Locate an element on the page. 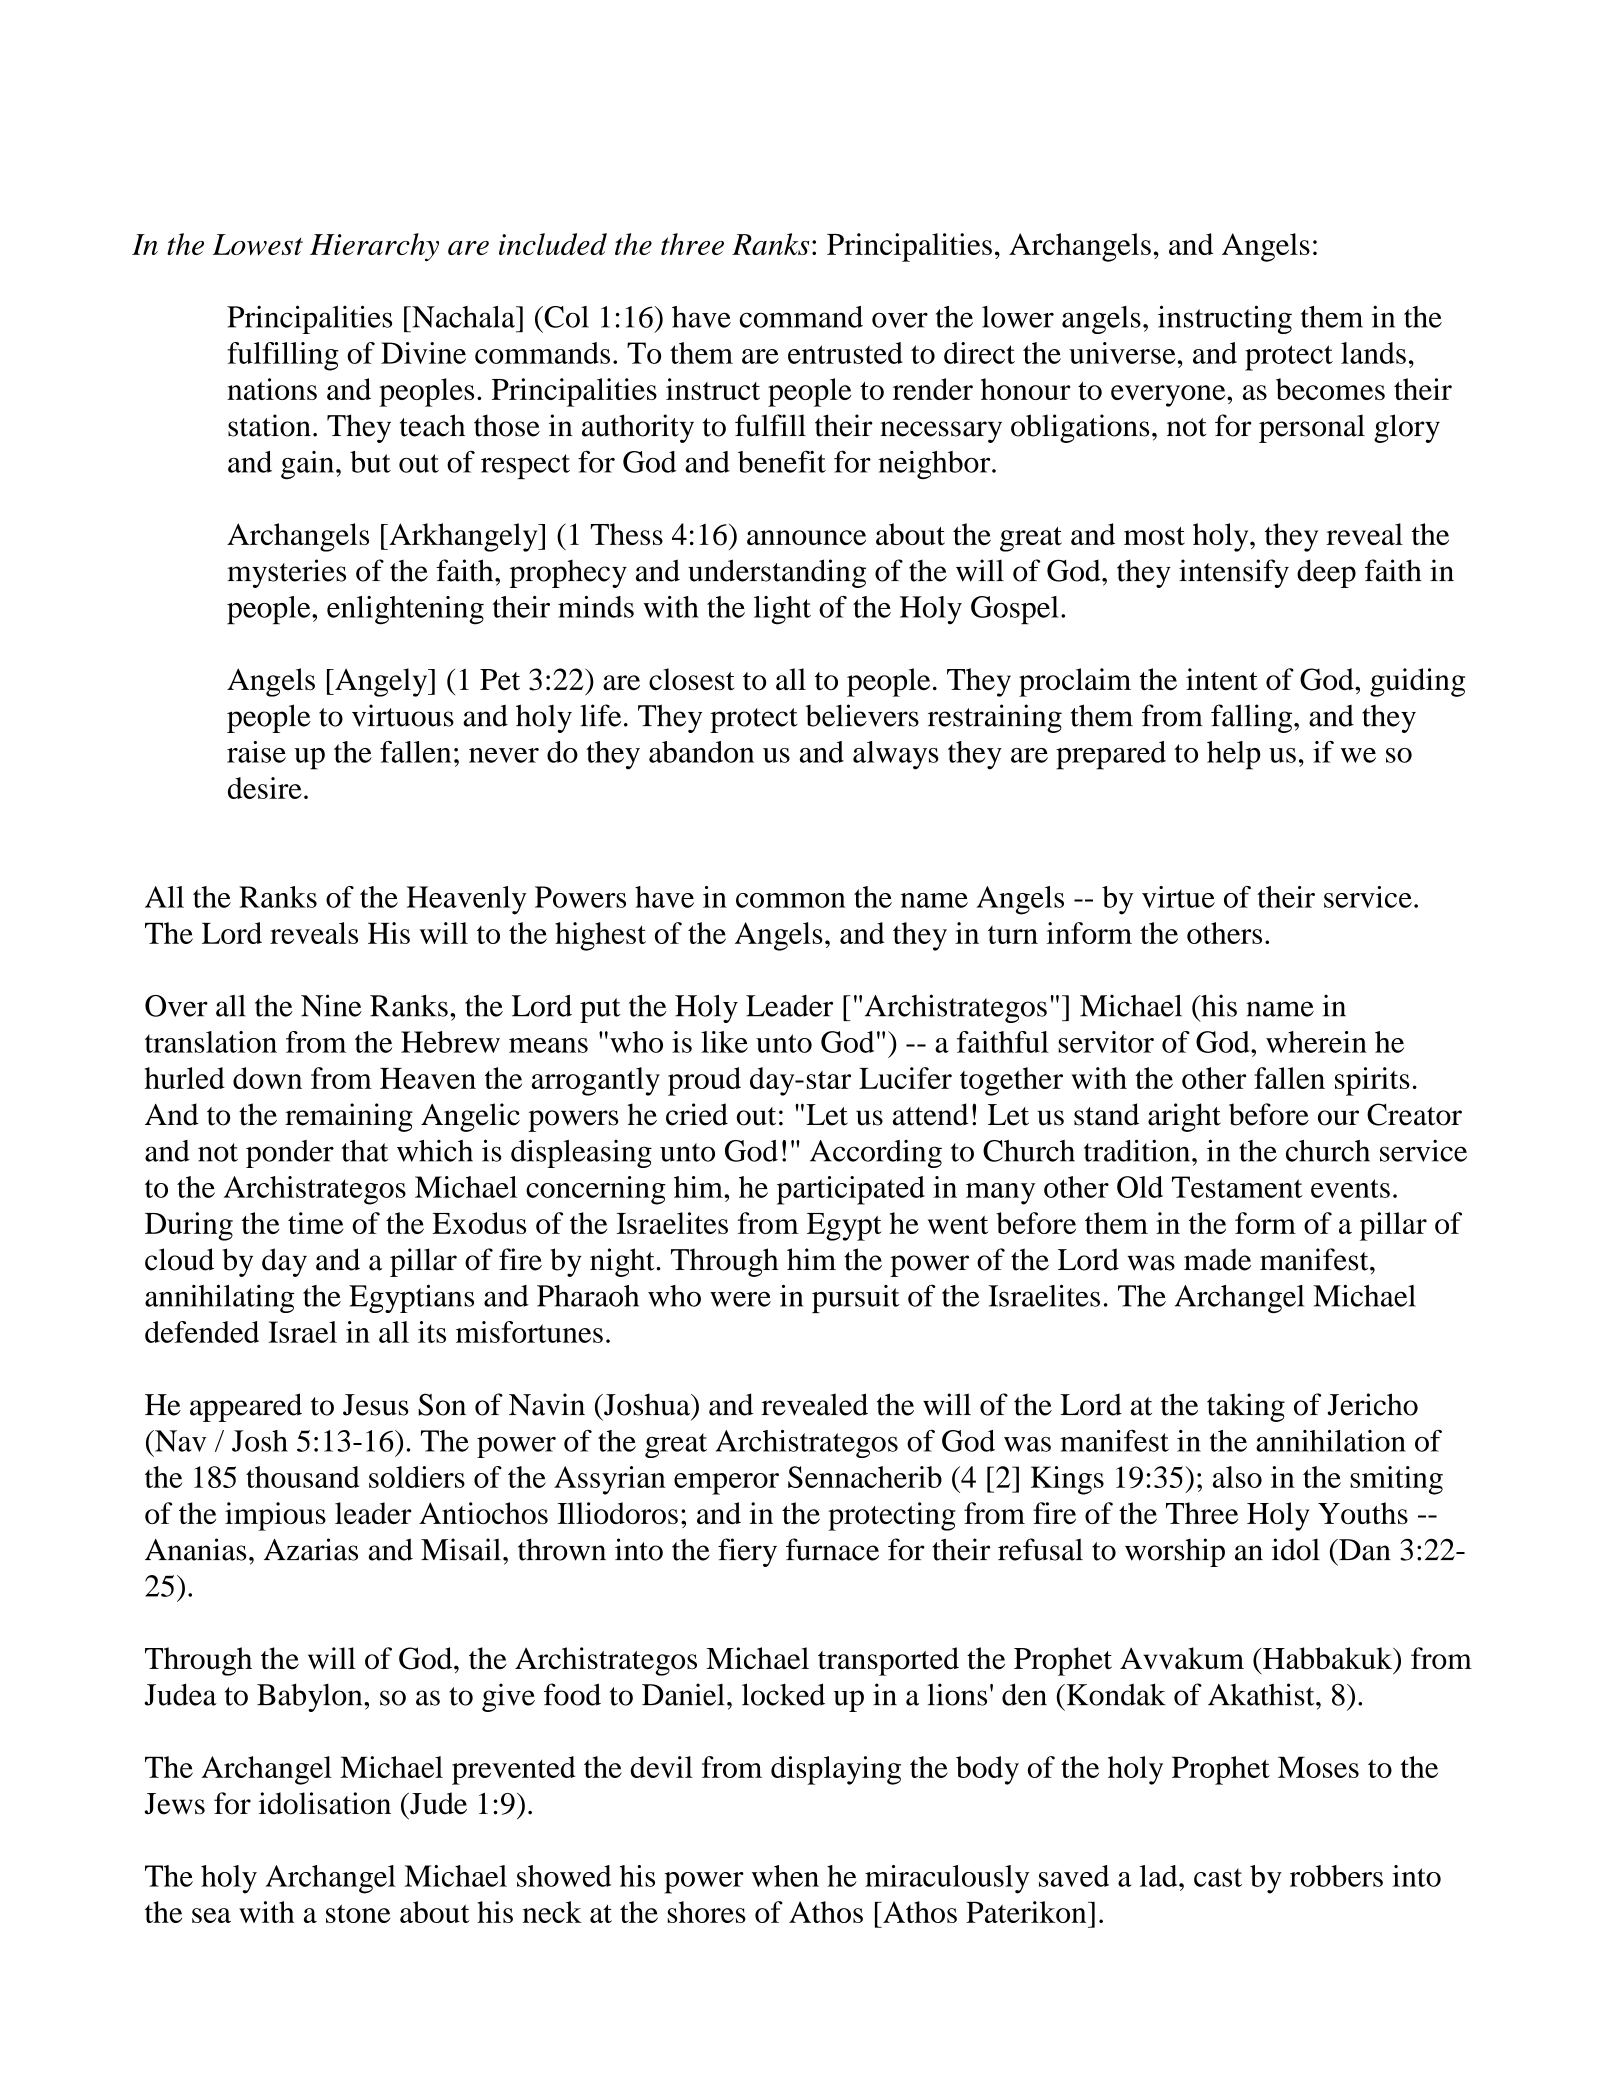 This page has height=2081, width=1608. when is located at coordinates (785, 1876).
